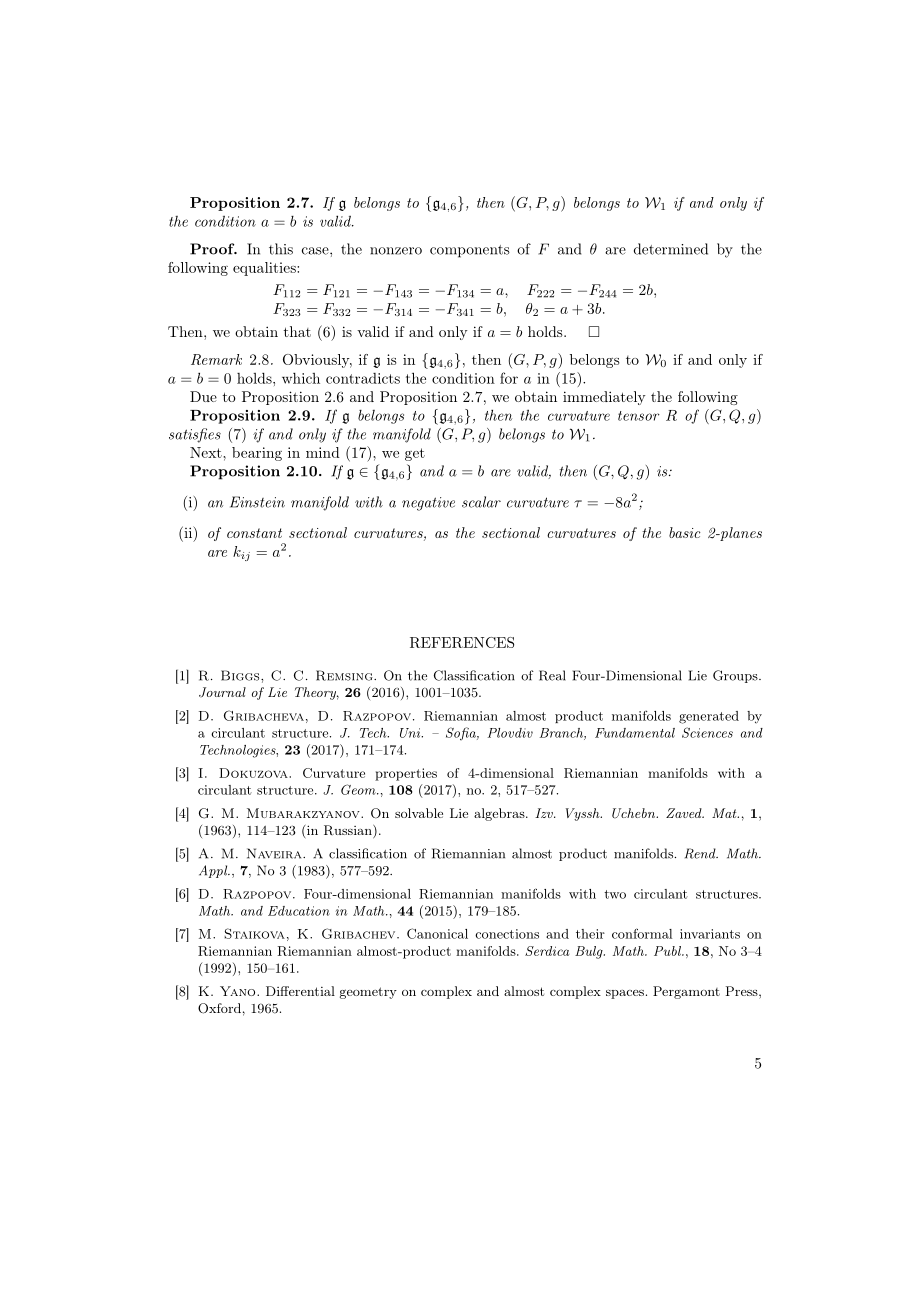 This image has height=1308, width=924. I want to click on tensor, so click(639, 416).
